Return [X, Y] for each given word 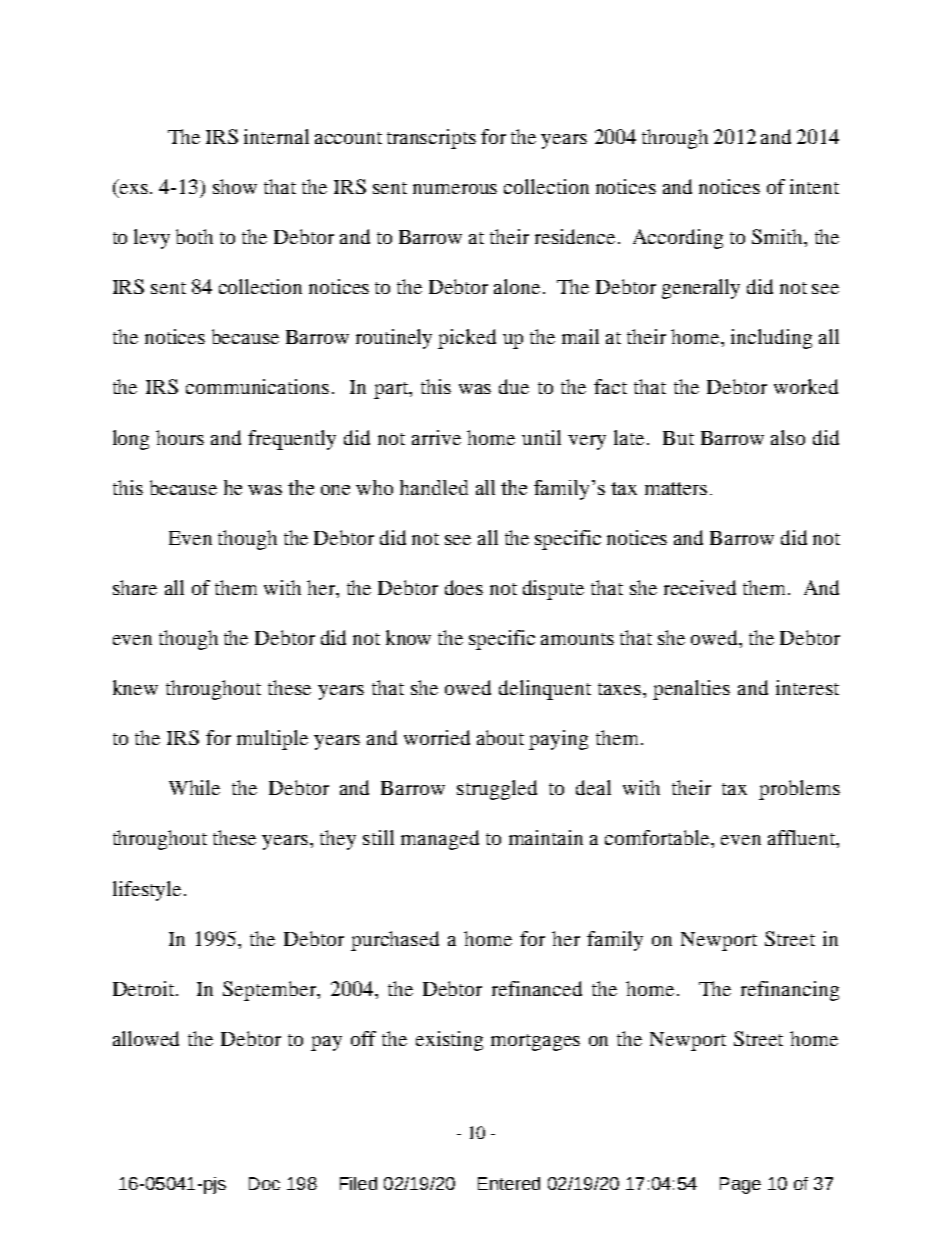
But [678, 438]
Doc [264, 1183]
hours [180, 437]
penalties [691, 690]
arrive [436, 437]
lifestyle [147, 891]
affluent [802, 837]
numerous [455, 189]
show [235, 186]
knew [135, 687]
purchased [395, 941]
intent [814, 186]
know [408, 637]
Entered [509, 1183]
